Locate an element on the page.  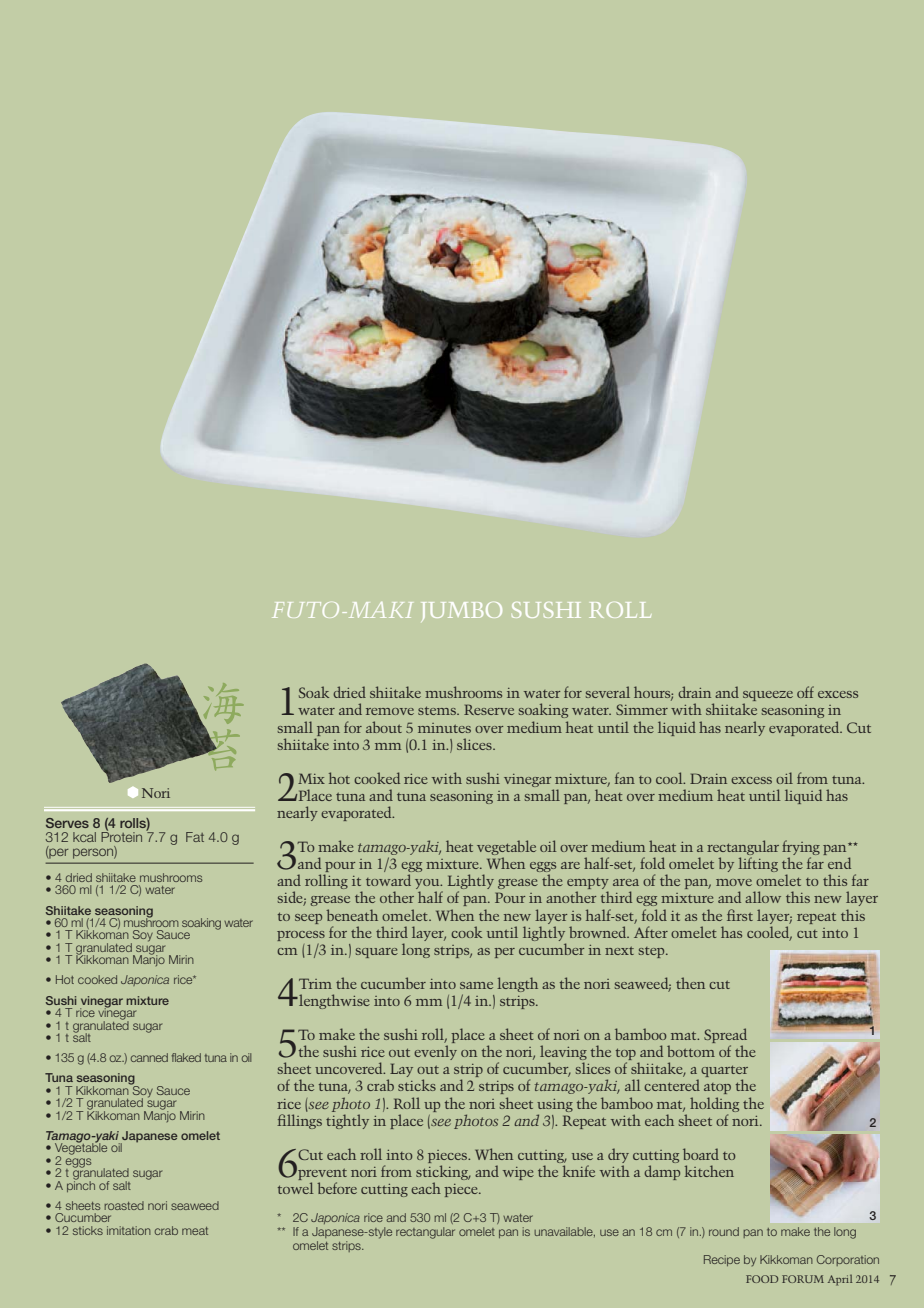
square is located at coordinates (377, 953).
